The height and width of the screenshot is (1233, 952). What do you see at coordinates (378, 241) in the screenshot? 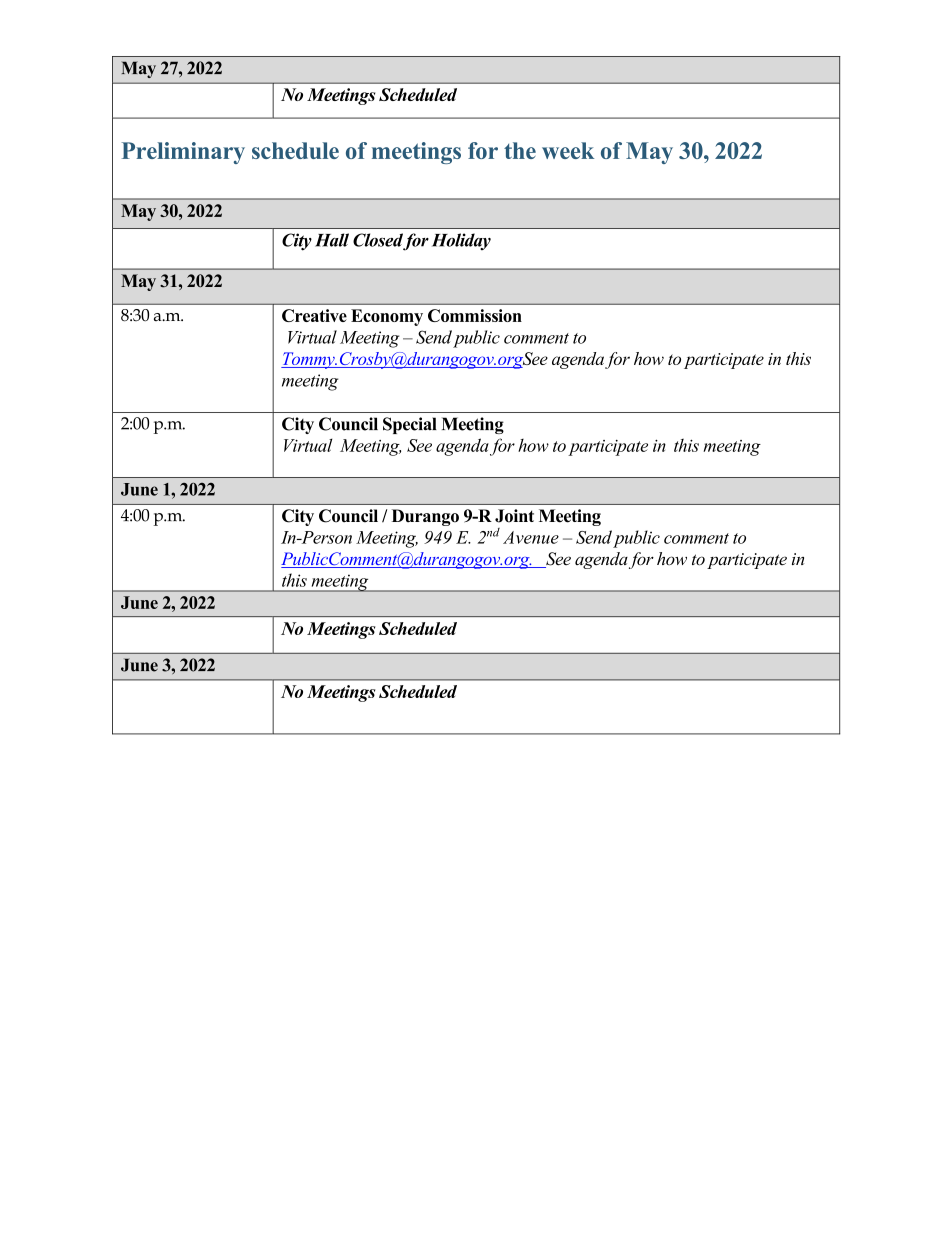
I see `Closed` at bounding box center [378, 241].
